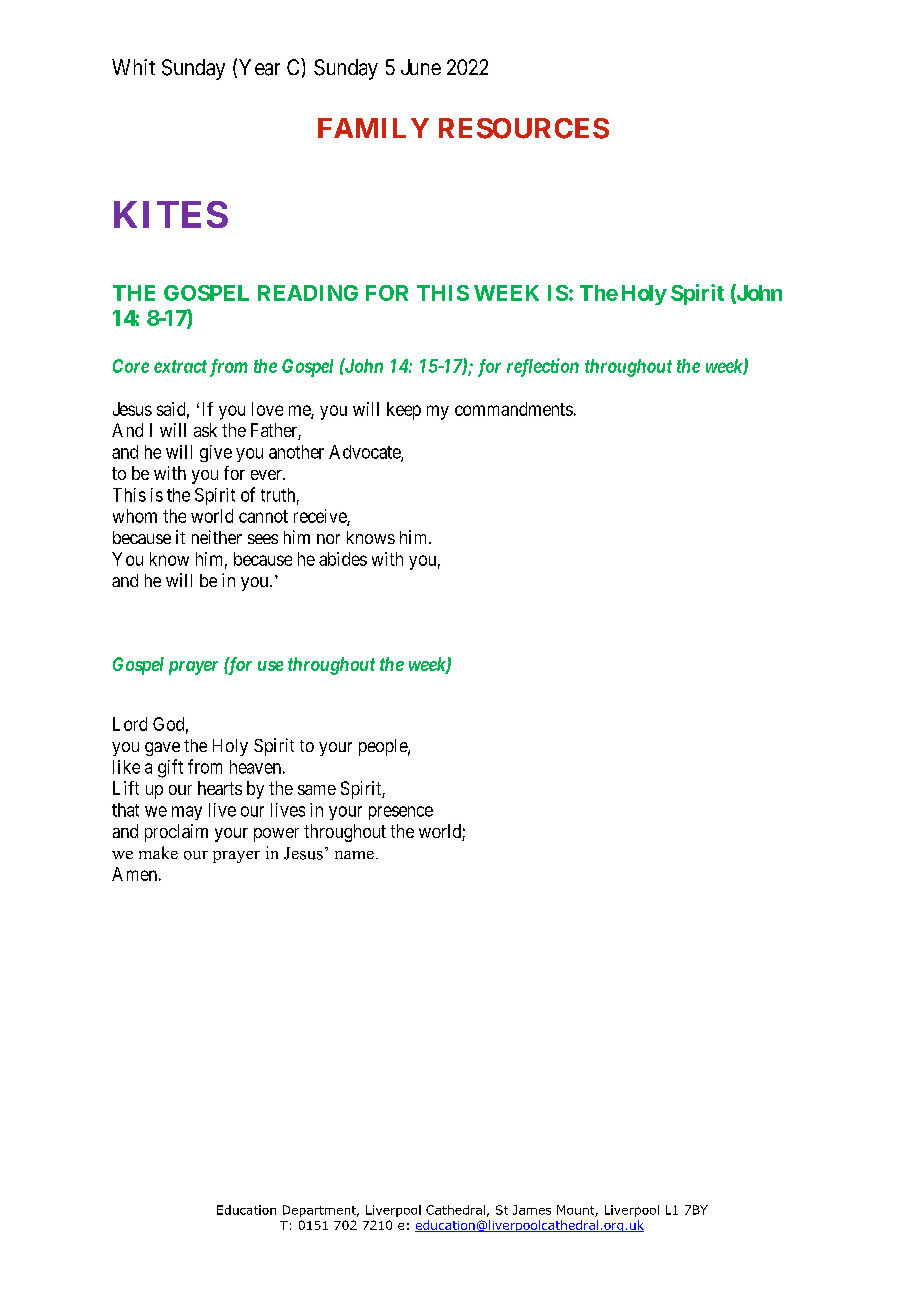  I want to click on extract, so click(180, 366).
